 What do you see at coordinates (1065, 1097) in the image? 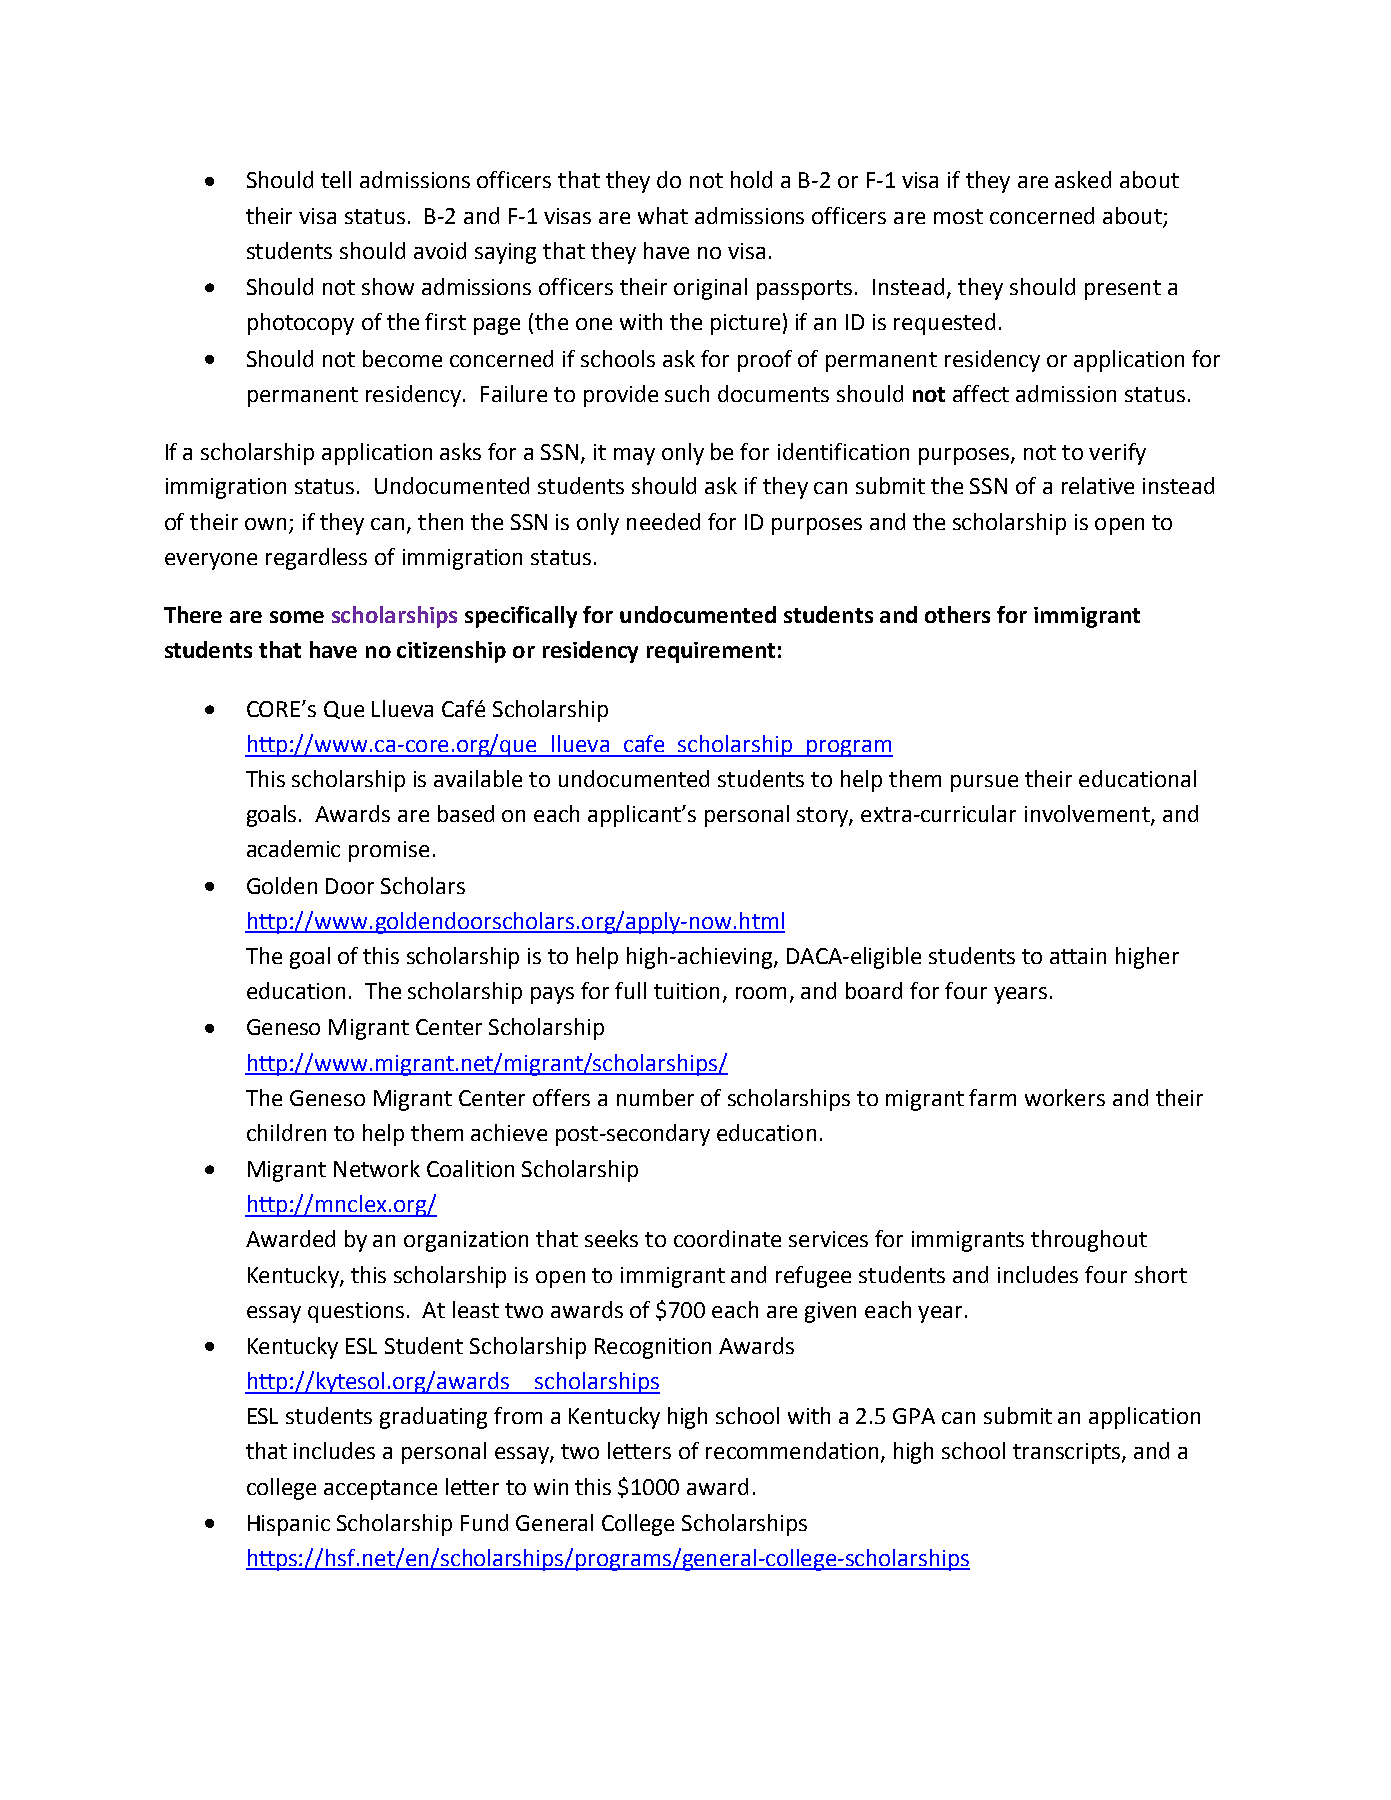
I see `workers` at bounding box center [1065, 1097].
